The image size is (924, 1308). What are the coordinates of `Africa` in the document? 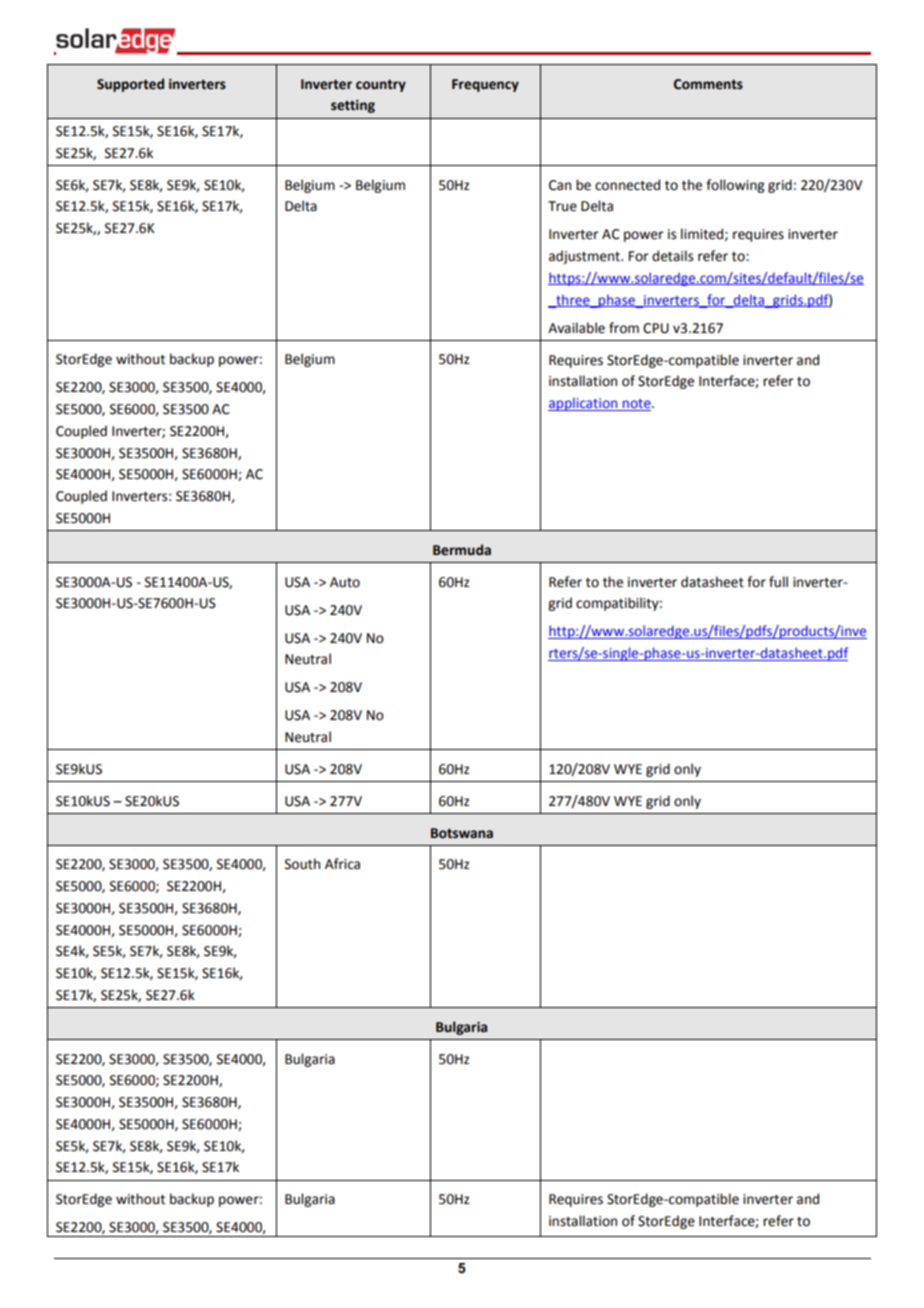 It's located at (342, 864).
